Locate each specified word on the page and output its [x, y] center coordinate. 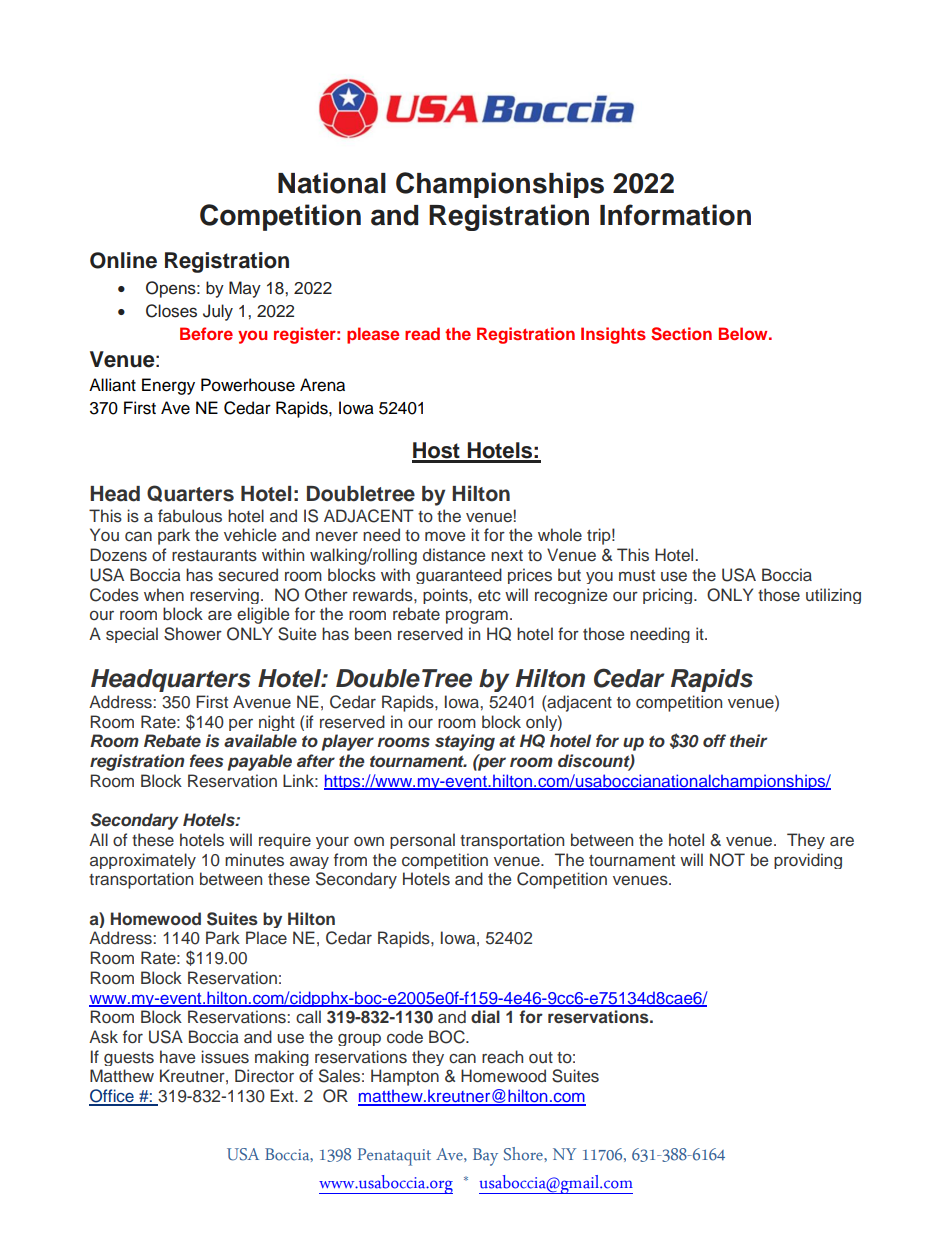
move [445, 536]
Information [675, 215]
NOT [727, 860]
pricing [667, 596]
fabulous [190, 516]
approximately [143, 861]
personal [422, 841]
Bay [485, 1157]
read [422, 333]
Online [123, 260]
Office [112, 1097]
